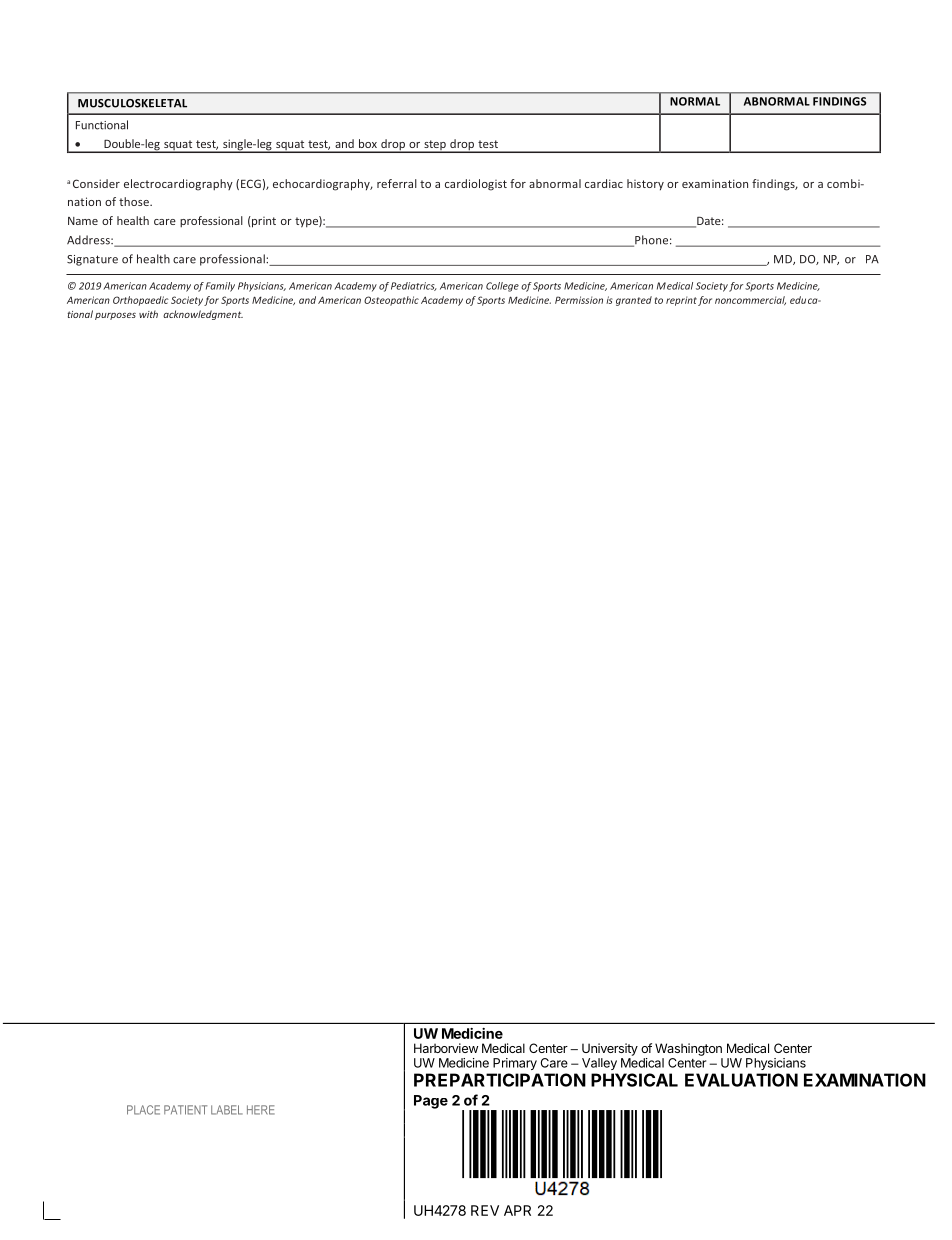  What do you see at coordinates (143, 1110) in the document?
I see `PLACE` at bounding box center [143, 1110].
